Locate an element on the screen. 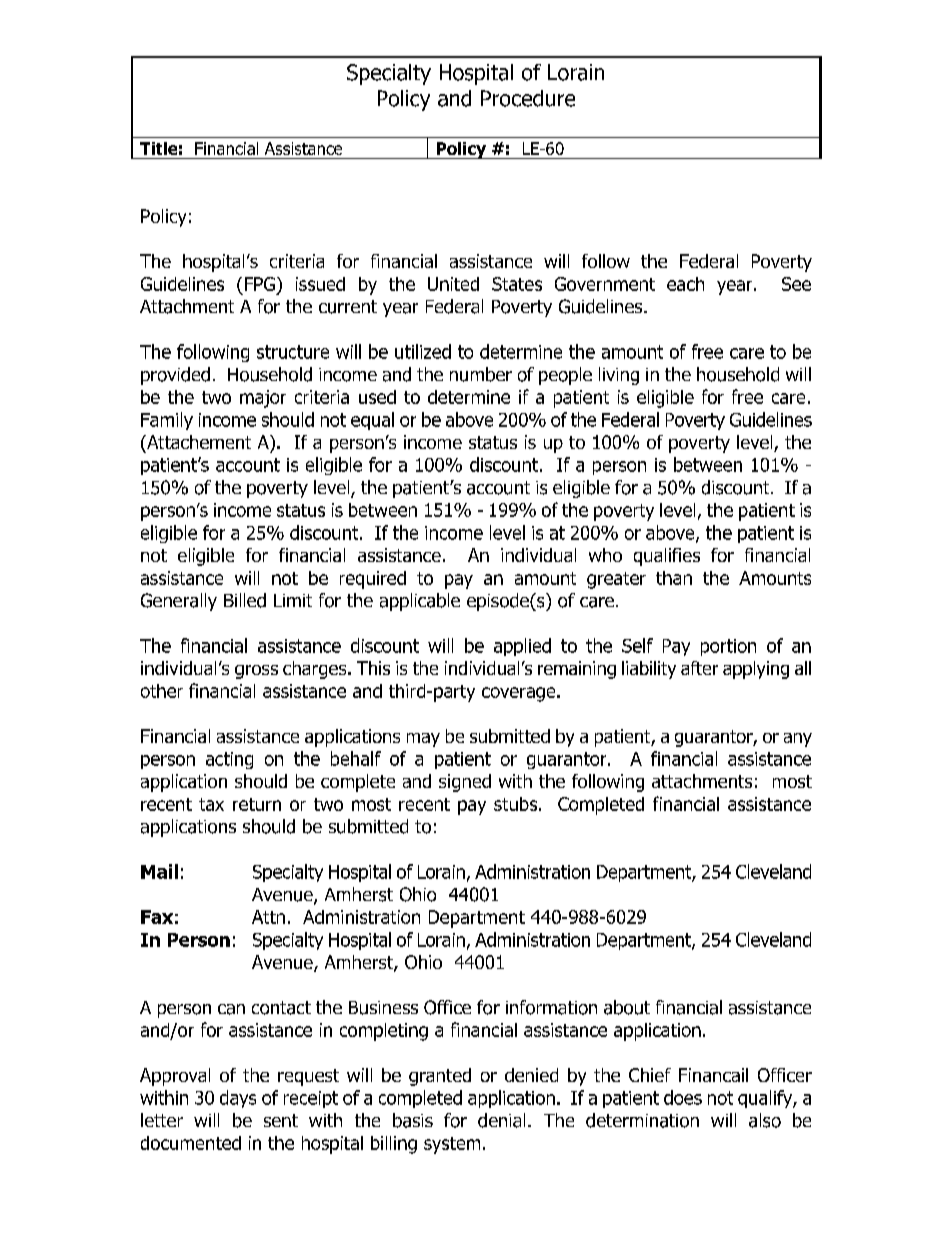  Attn is located at coordinates (268, 917).
